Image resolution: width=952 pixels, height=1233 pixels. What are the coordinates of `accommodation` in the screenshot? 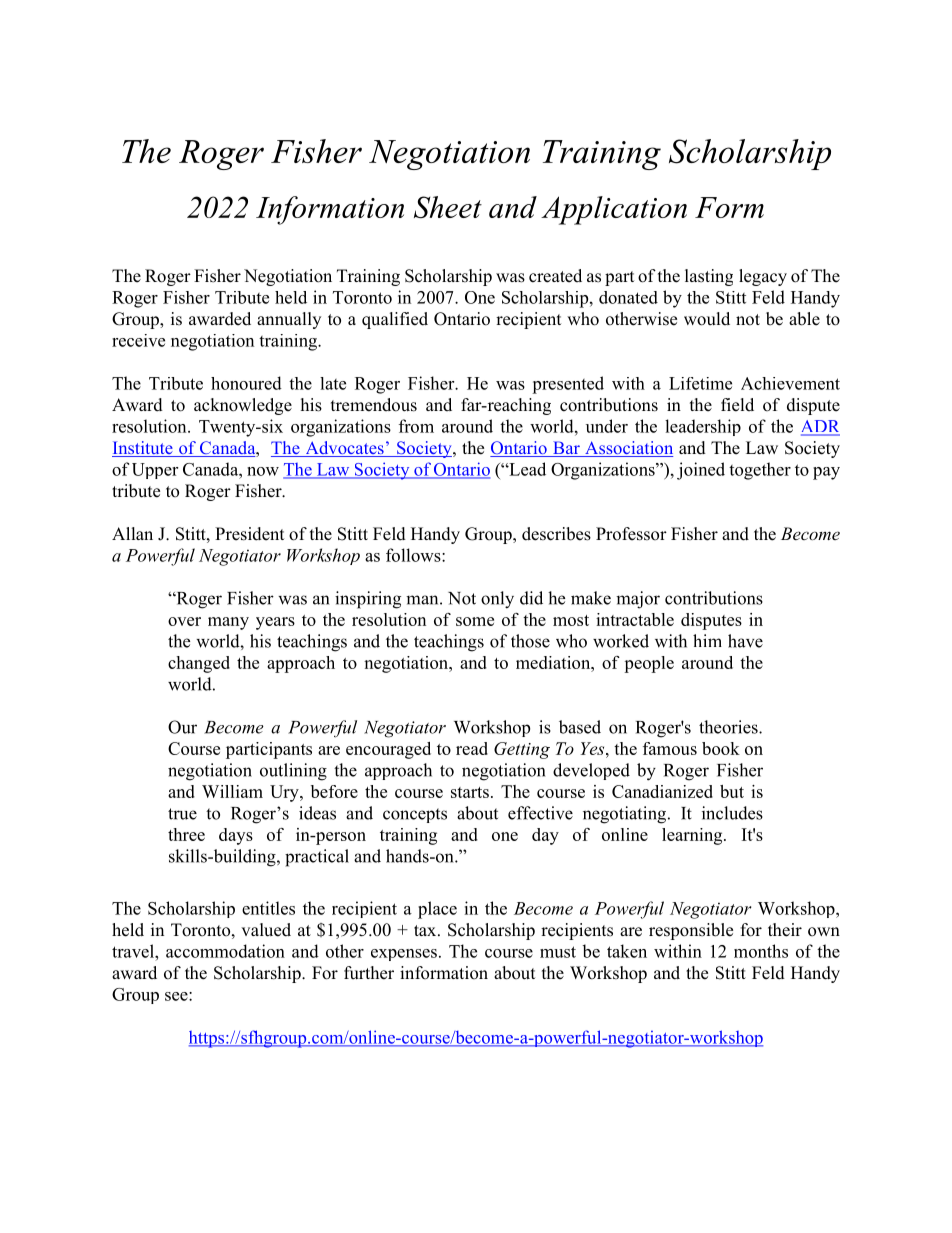 It's located at (225, 951).
